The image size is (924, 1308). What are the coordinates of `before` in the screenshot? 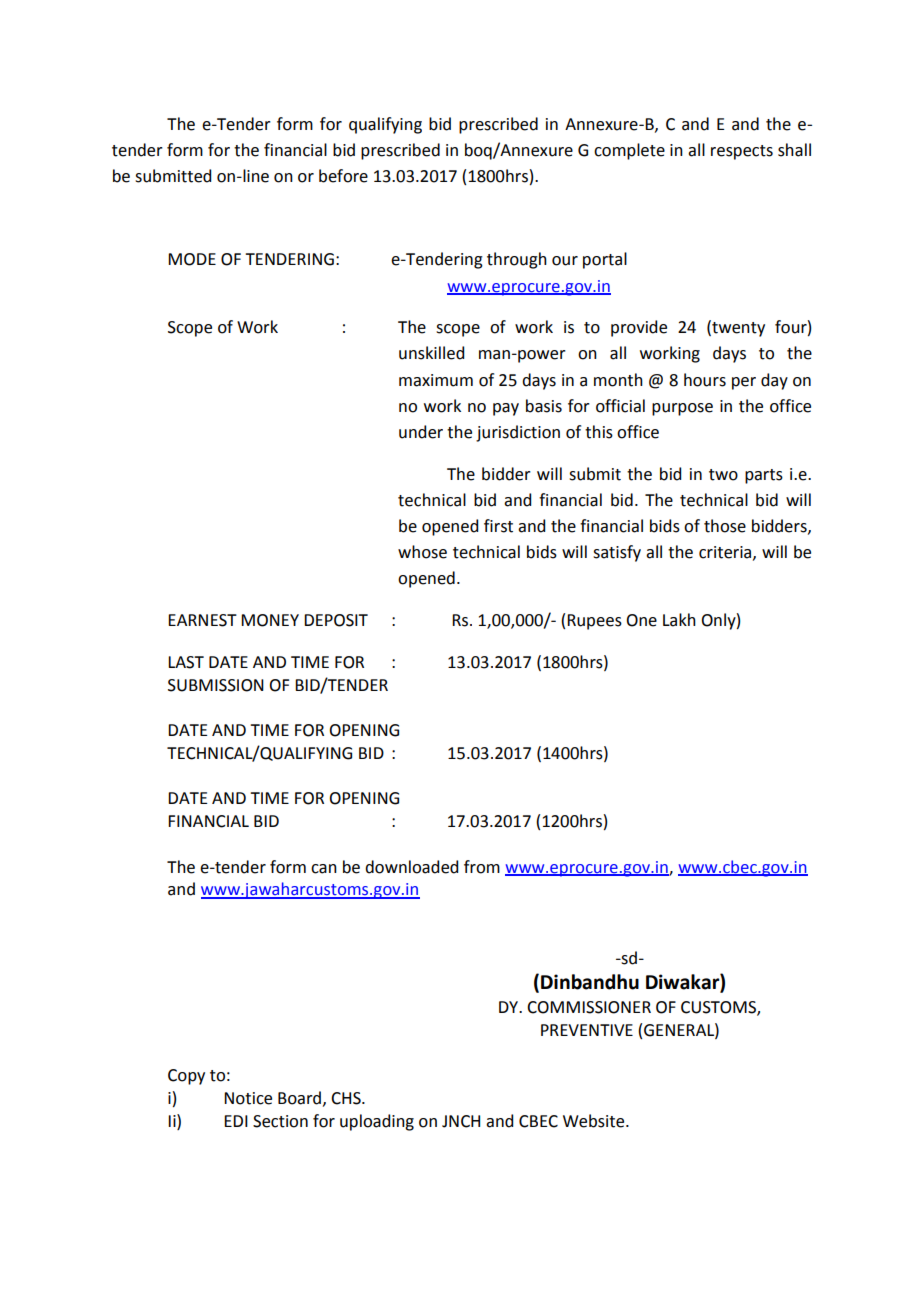 It's located at (343, 176).
